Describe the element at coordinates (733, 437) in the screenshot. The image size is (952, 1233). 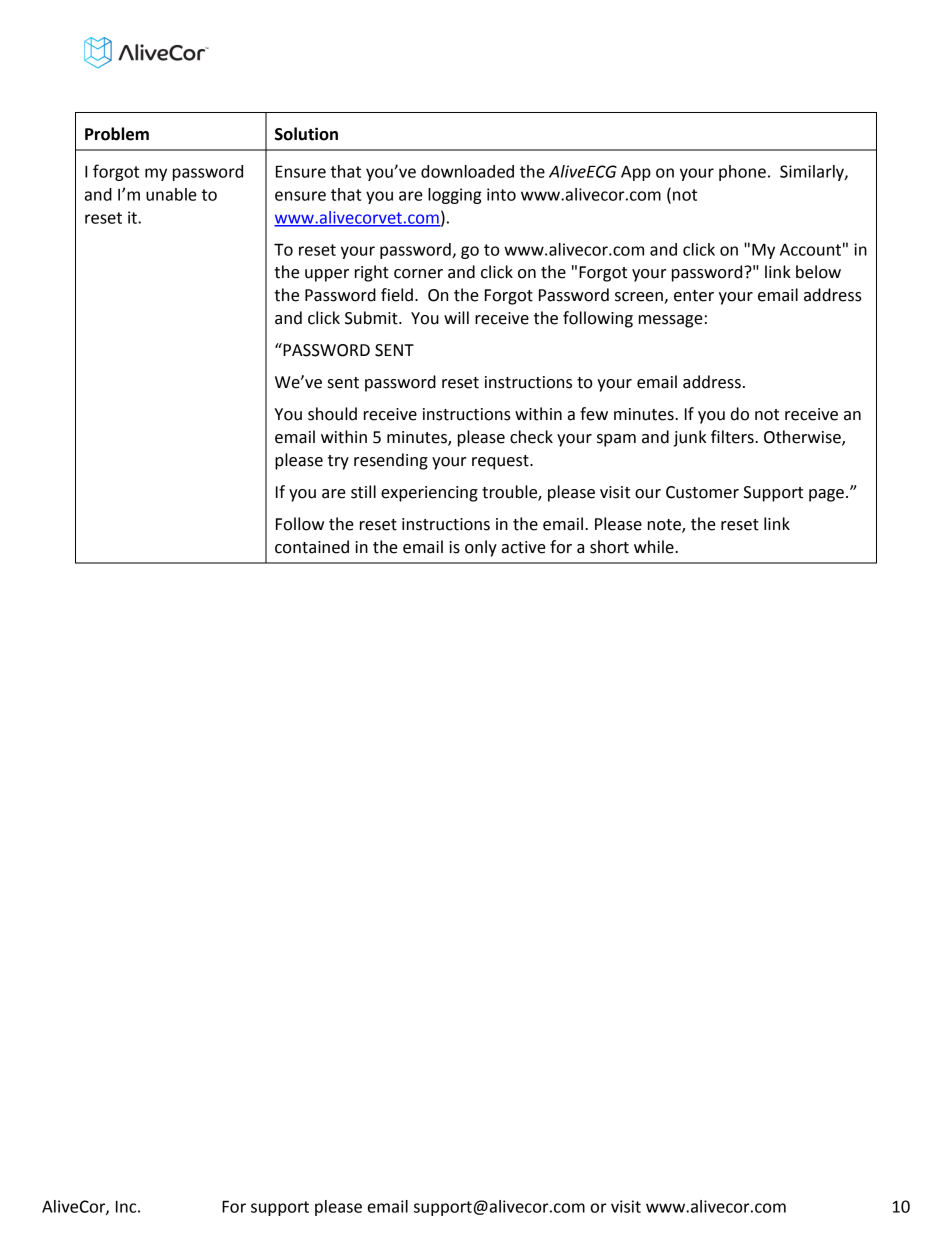
I see `filters` at that location.
